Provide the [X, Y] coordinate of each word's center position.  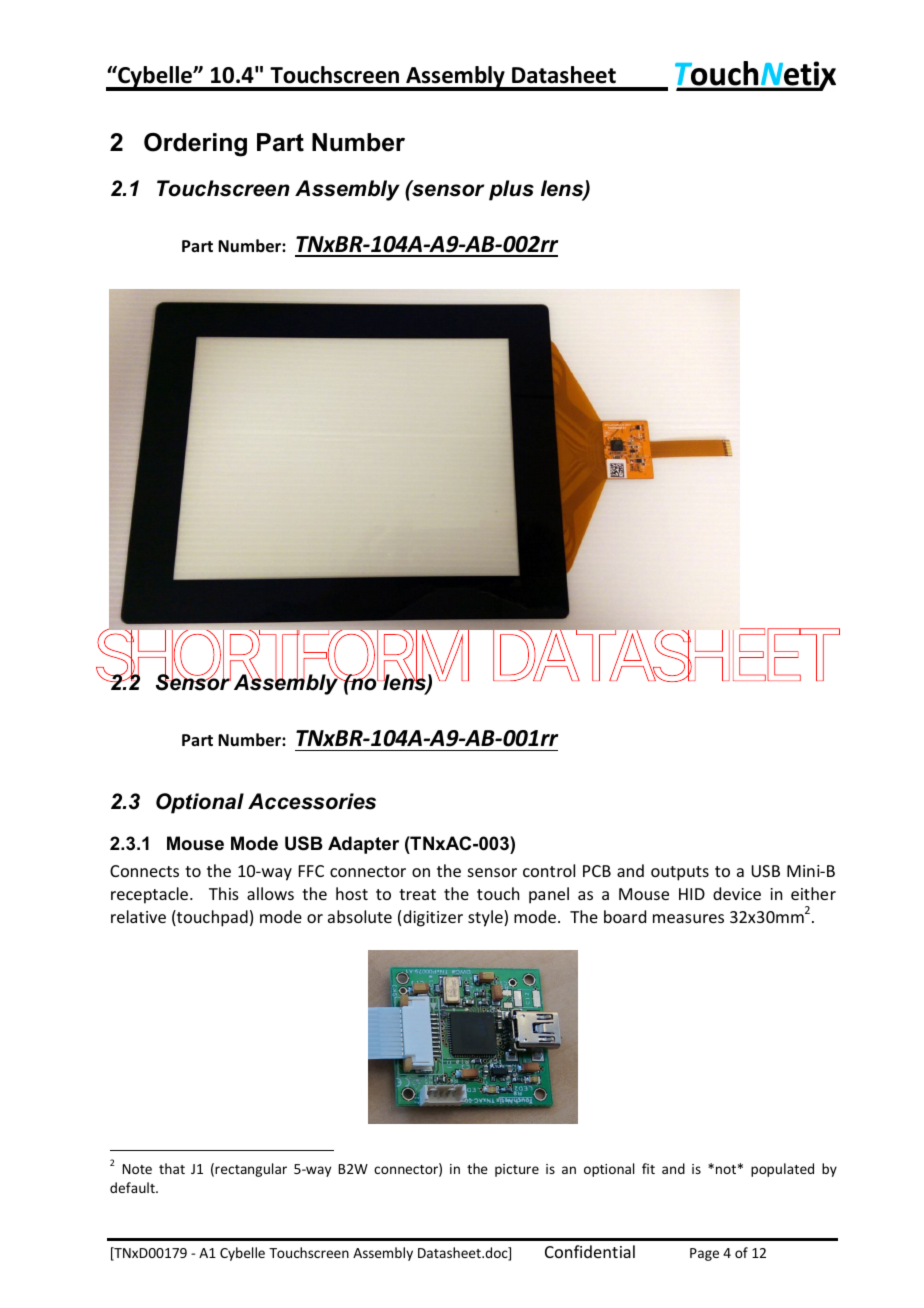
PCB [597, 871]
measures [688, 918]
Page [704, 1254]
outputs [680, 873]
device [737, 893]
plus [511, 190]
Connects [144, 871]
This [224, 893]
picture [517, 1170]
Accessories [312, 801]
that [172, 1168]
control [549, 870]
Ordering [195, 145]
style [486, 918]
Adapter [363, 845]
